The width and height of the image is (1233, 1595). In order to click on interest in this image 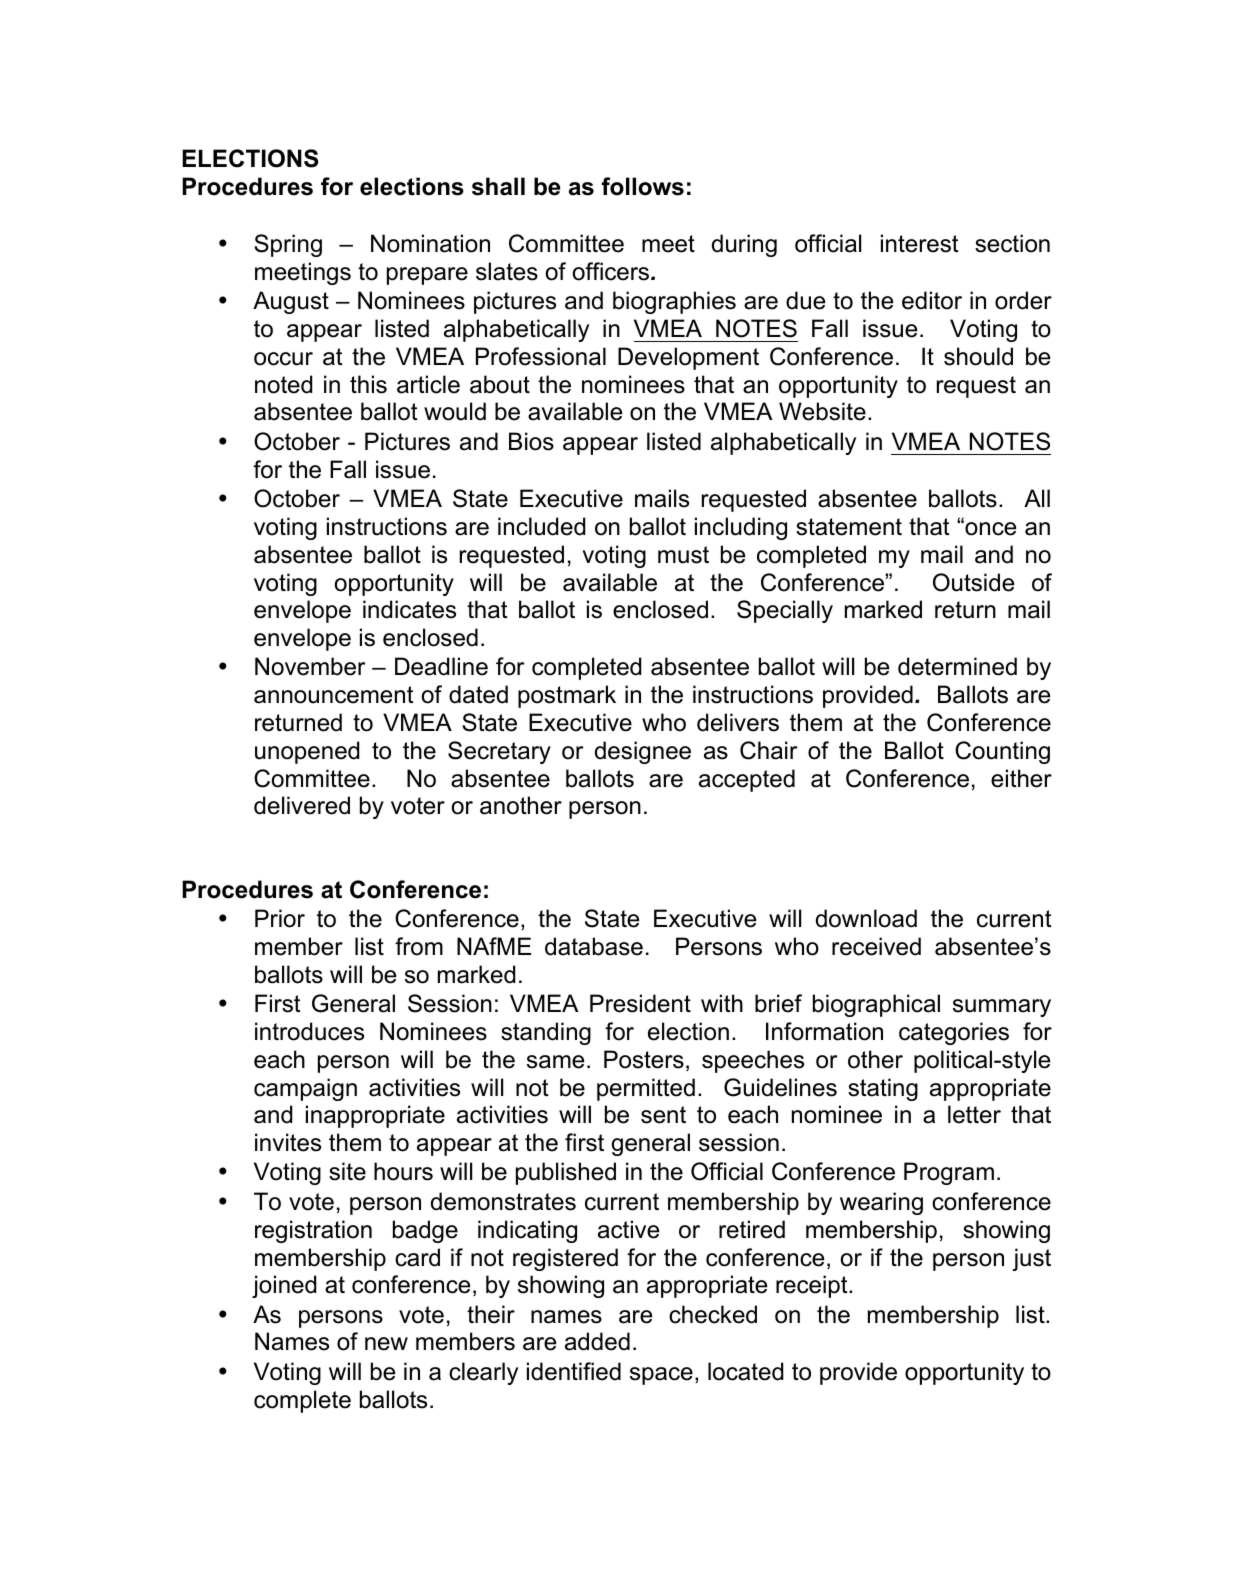, I will do `click(920, 243)`.
